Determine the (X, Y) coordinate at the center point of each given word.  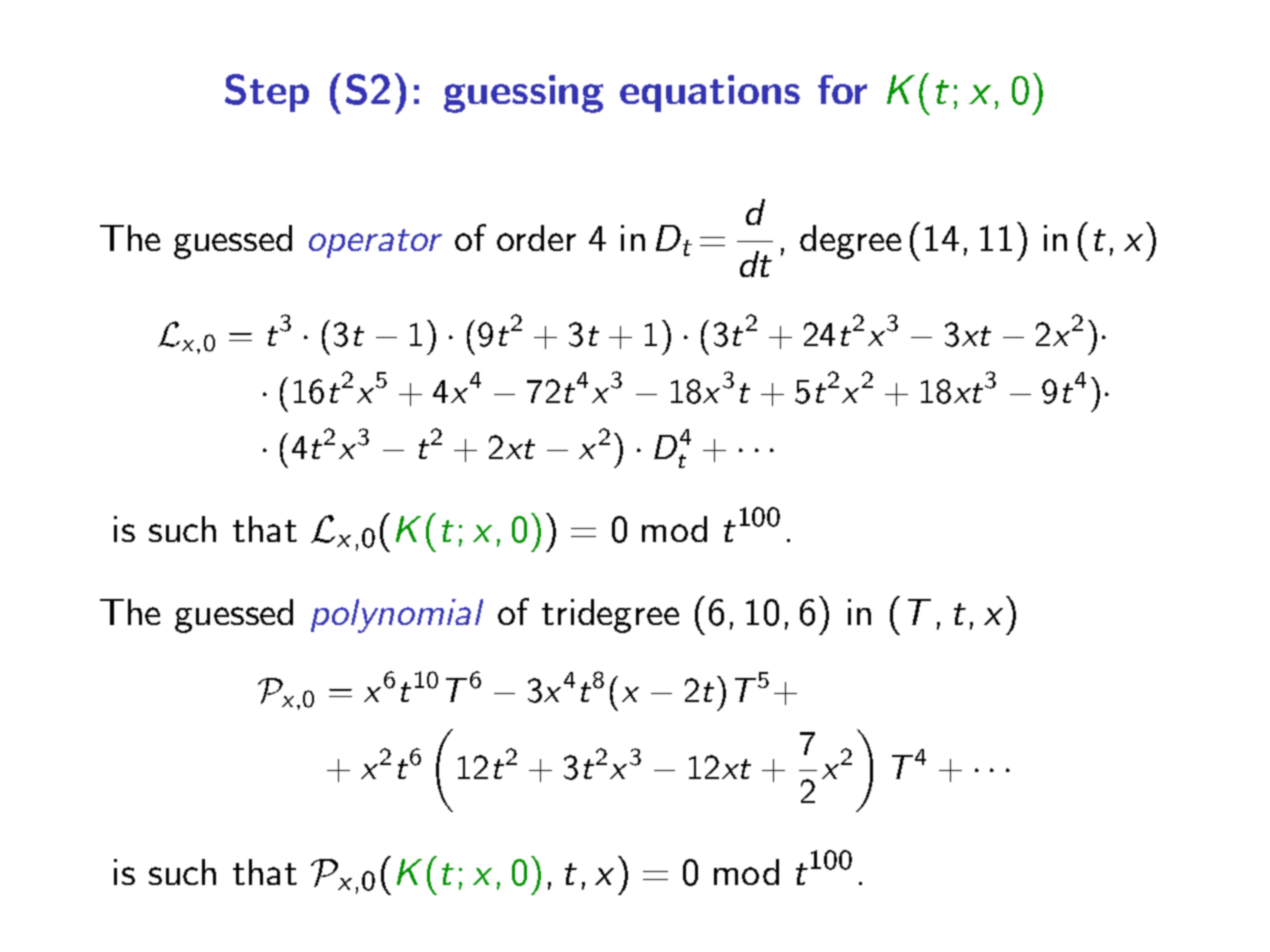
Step (267, 93)
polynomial (397, 616)
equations (710, 93)
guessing (523, 94)
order (536, 238)
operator (375, 243)
